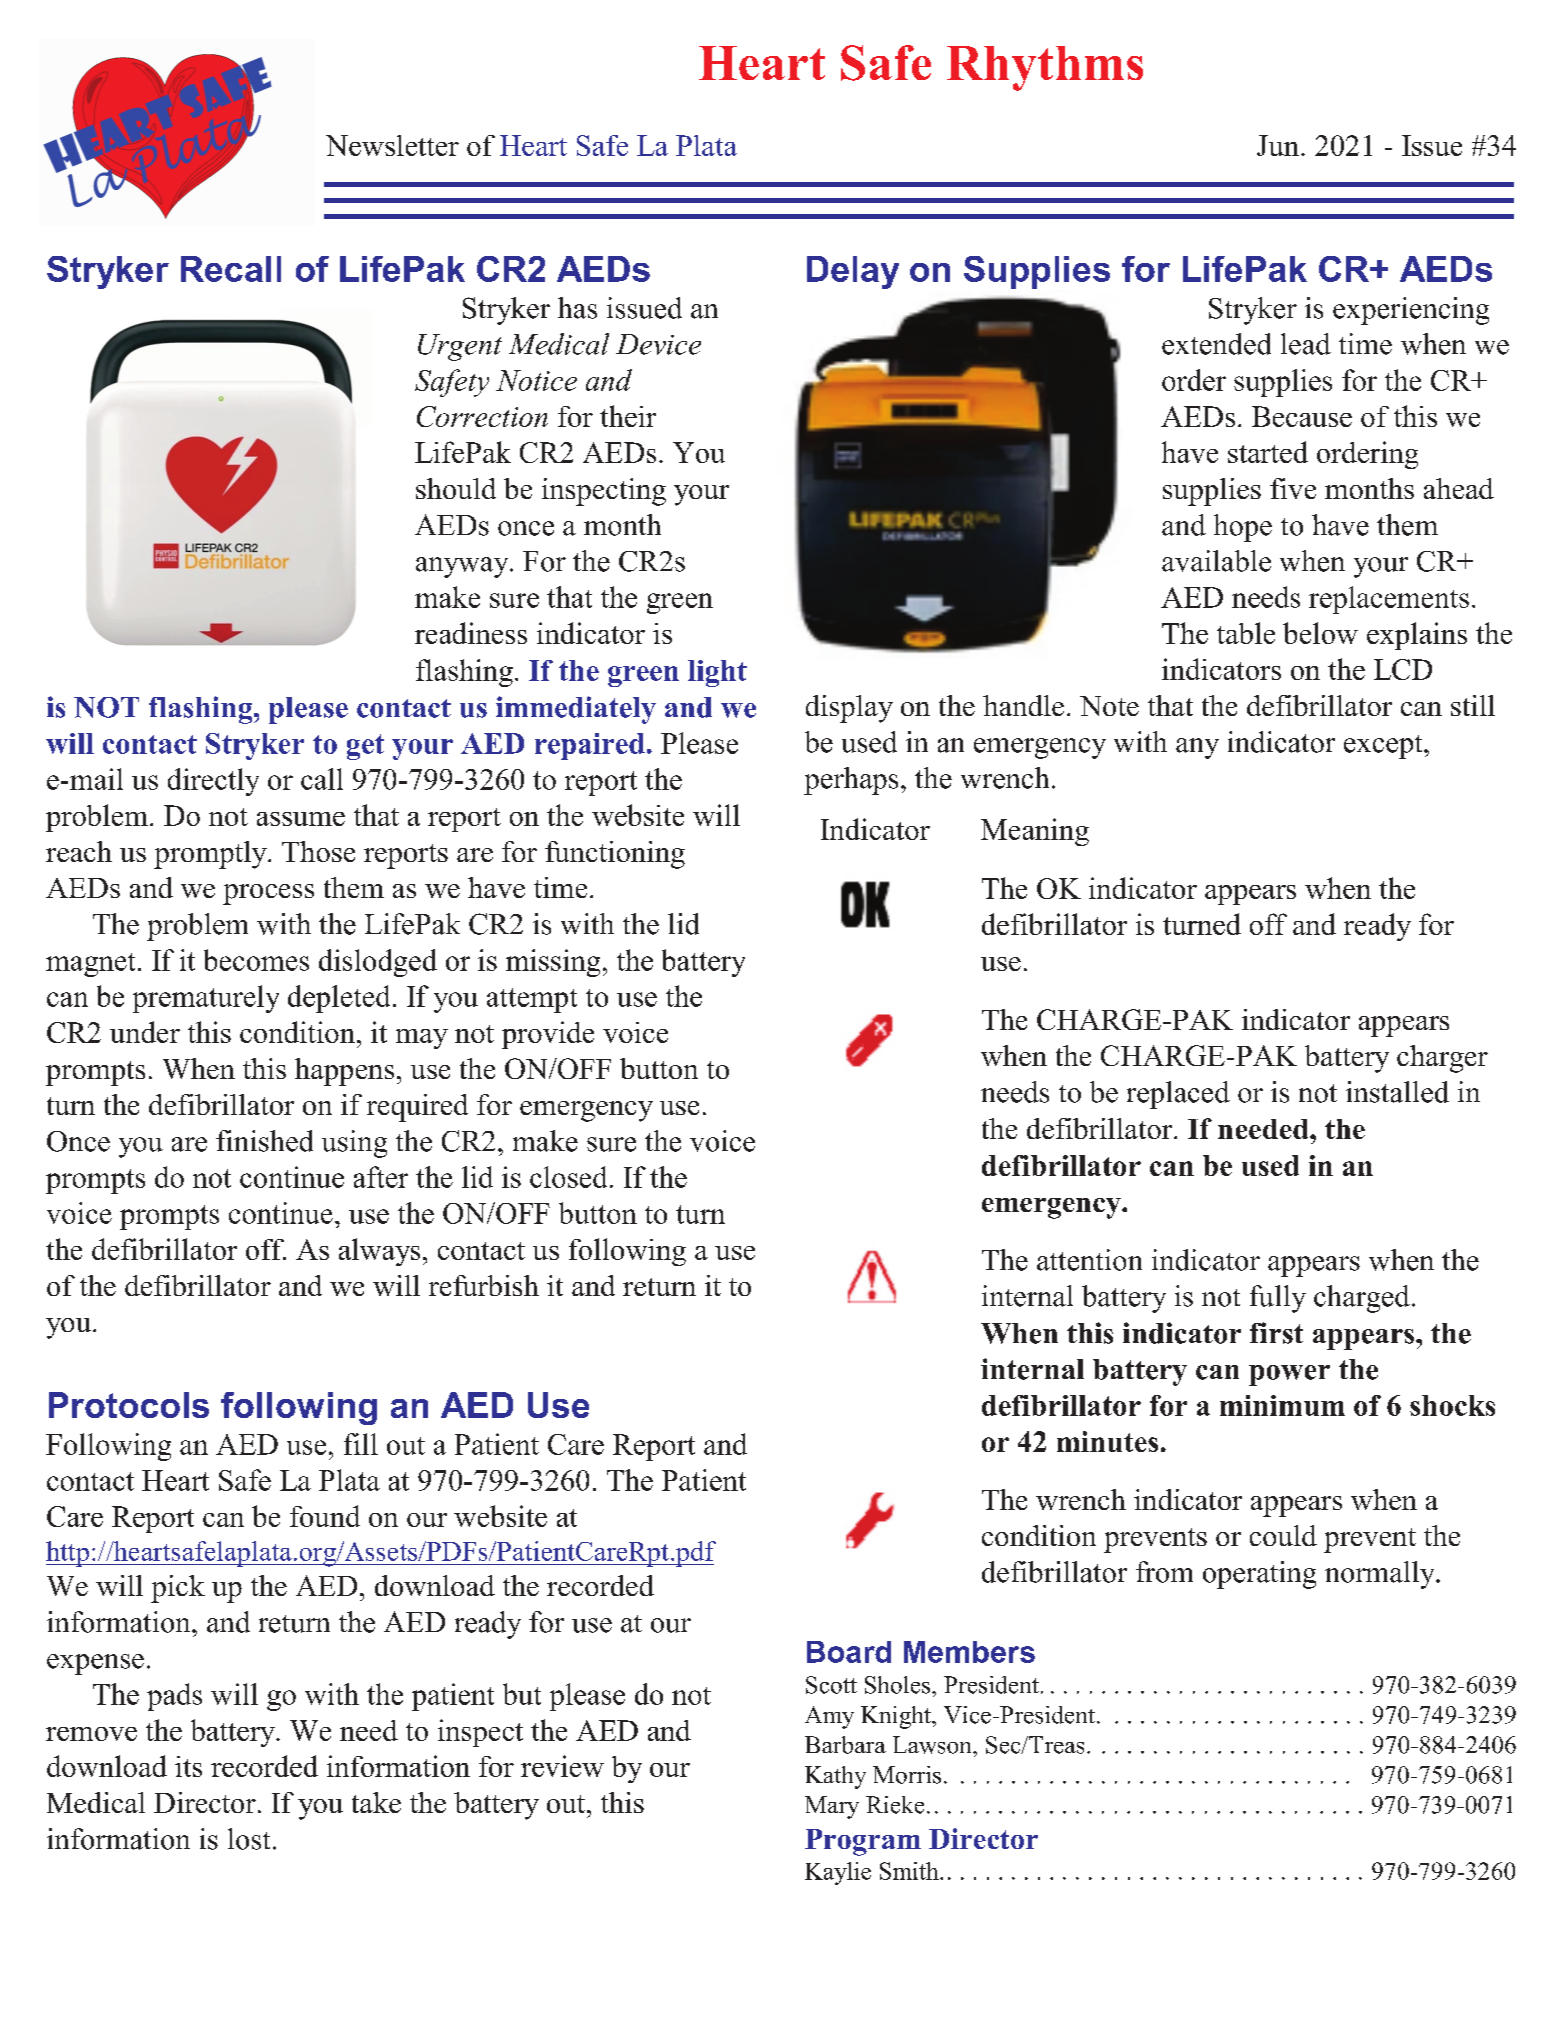 The height and width of the screenshot is (2023, 1563). Describe the element at coordinates (1278, 145) in the screenshot. I see `Jun` at that location.
